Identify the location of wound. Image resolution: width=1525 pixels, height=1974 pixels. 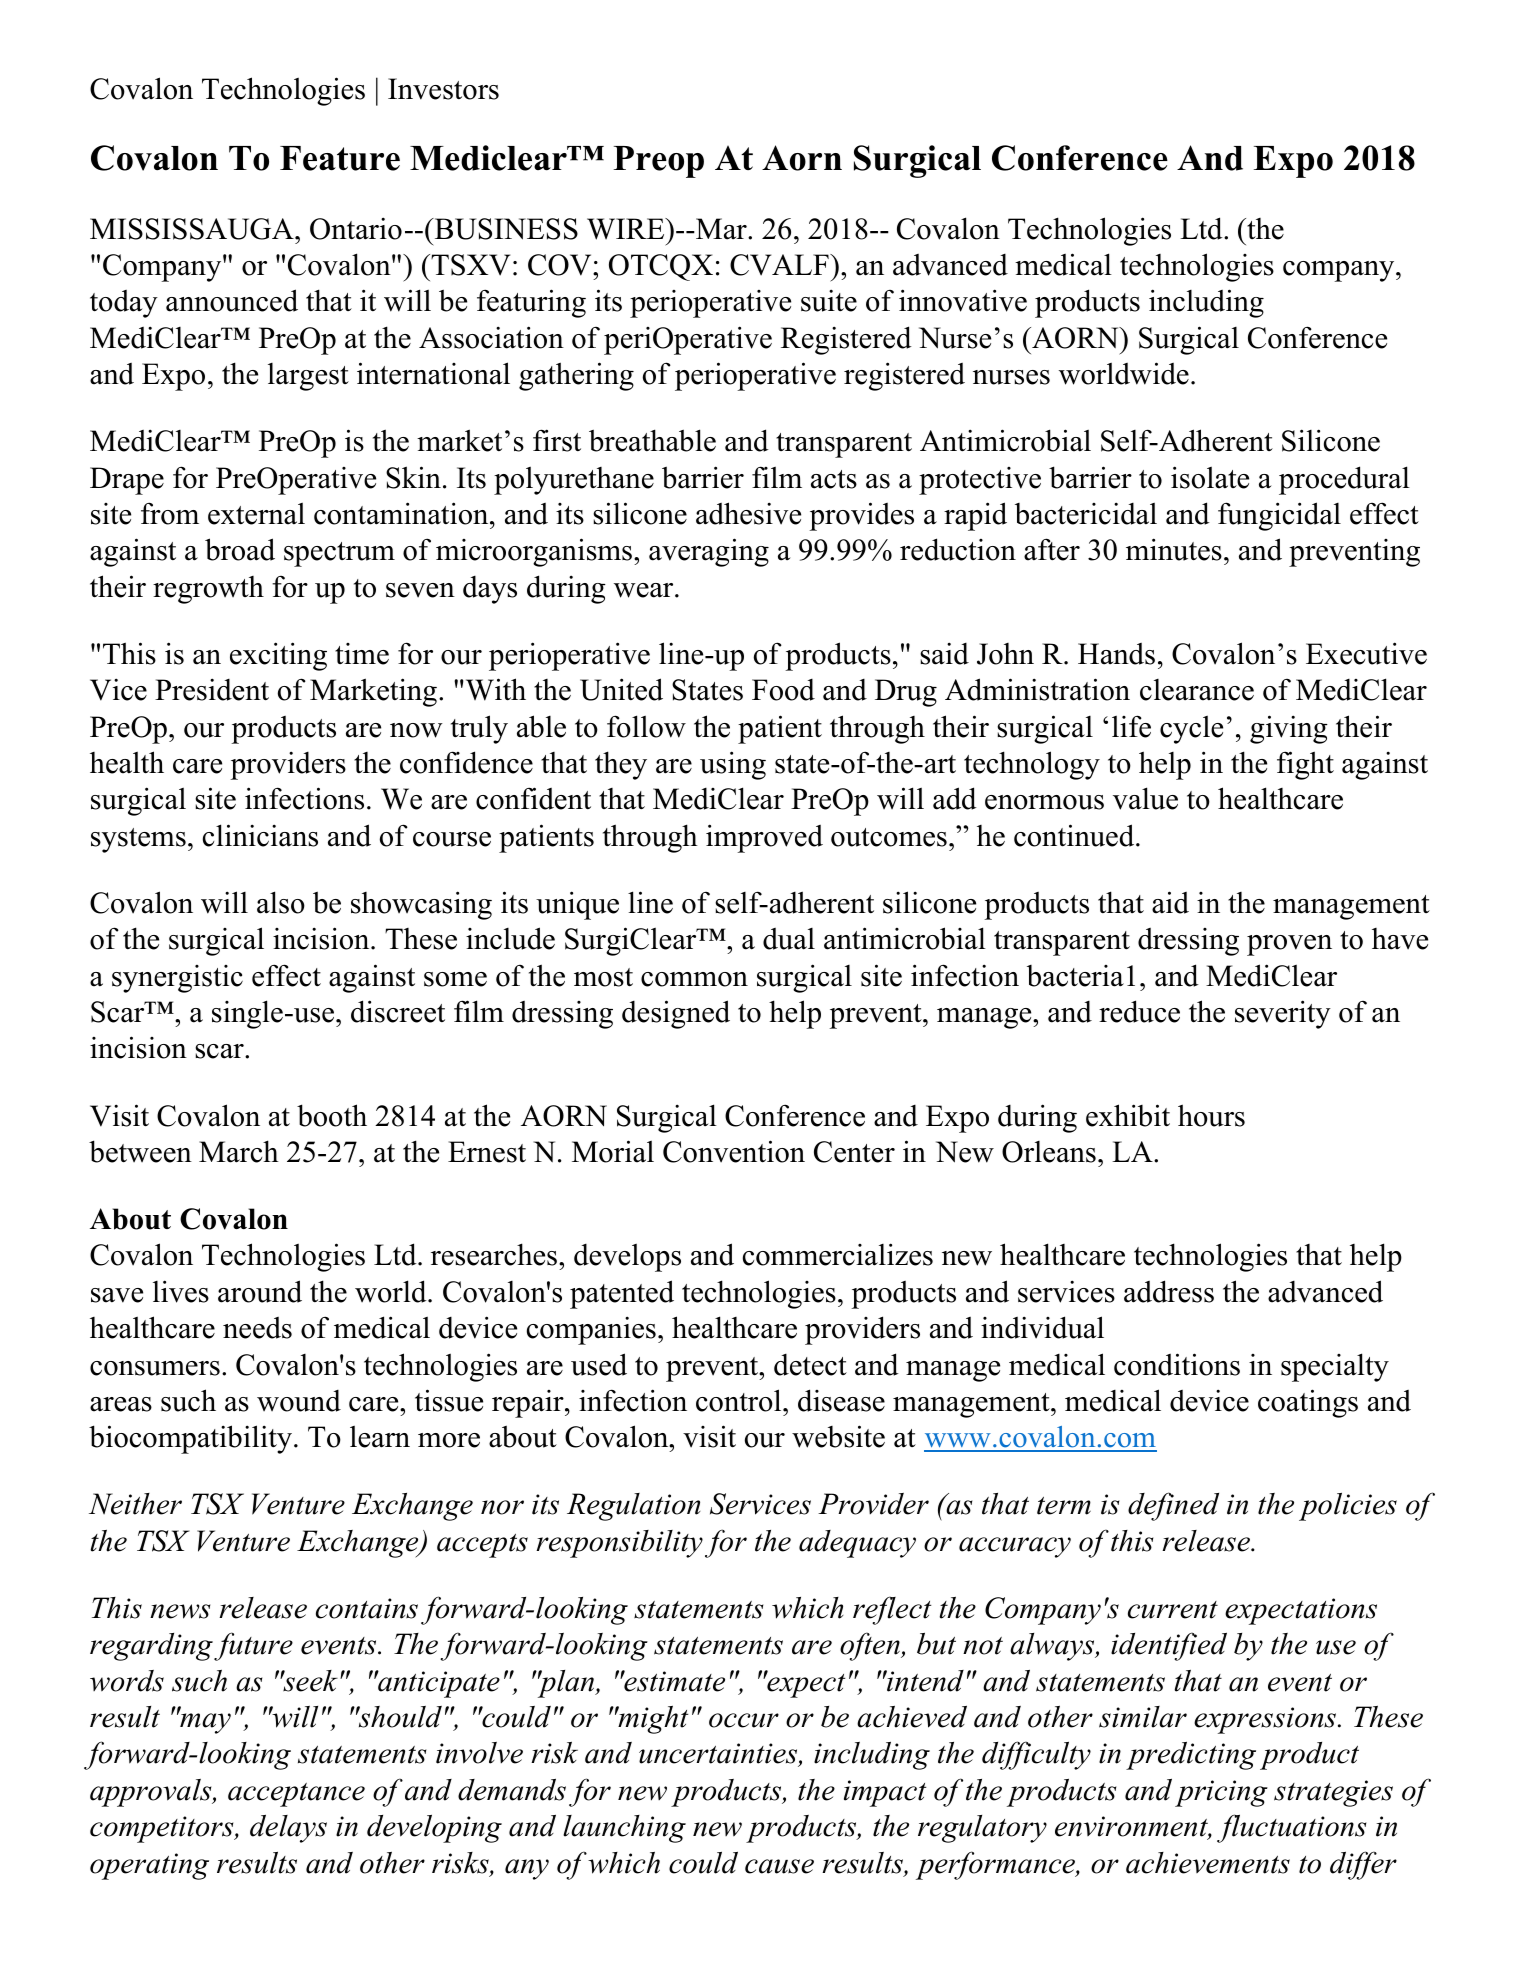
(299, 1401).
